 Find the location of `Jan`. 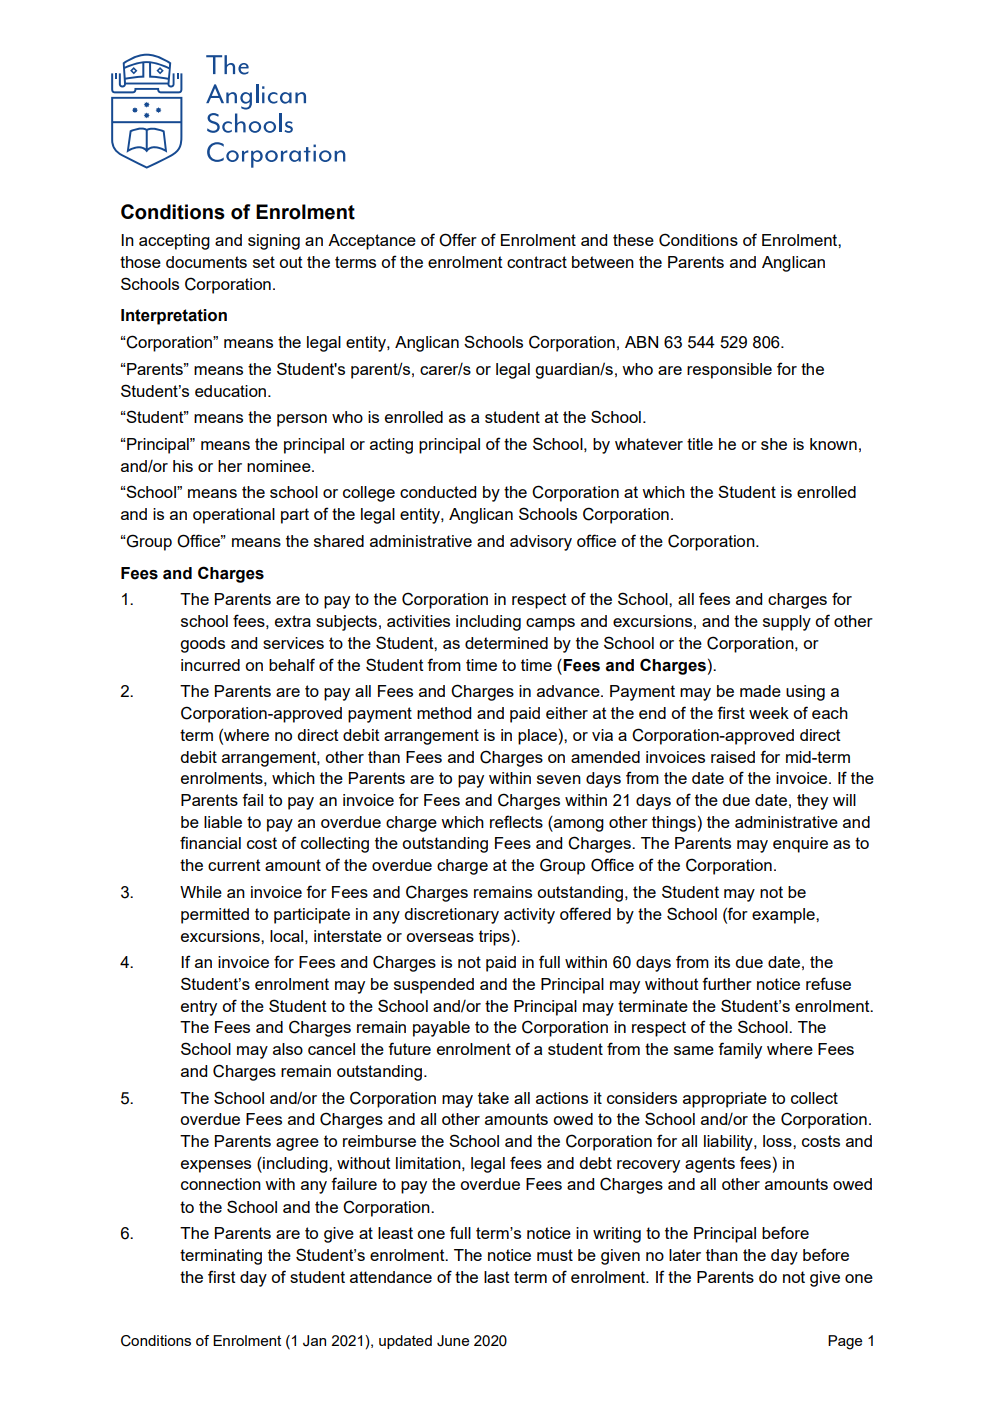

Jan is located at coordinates (314, 1341).
